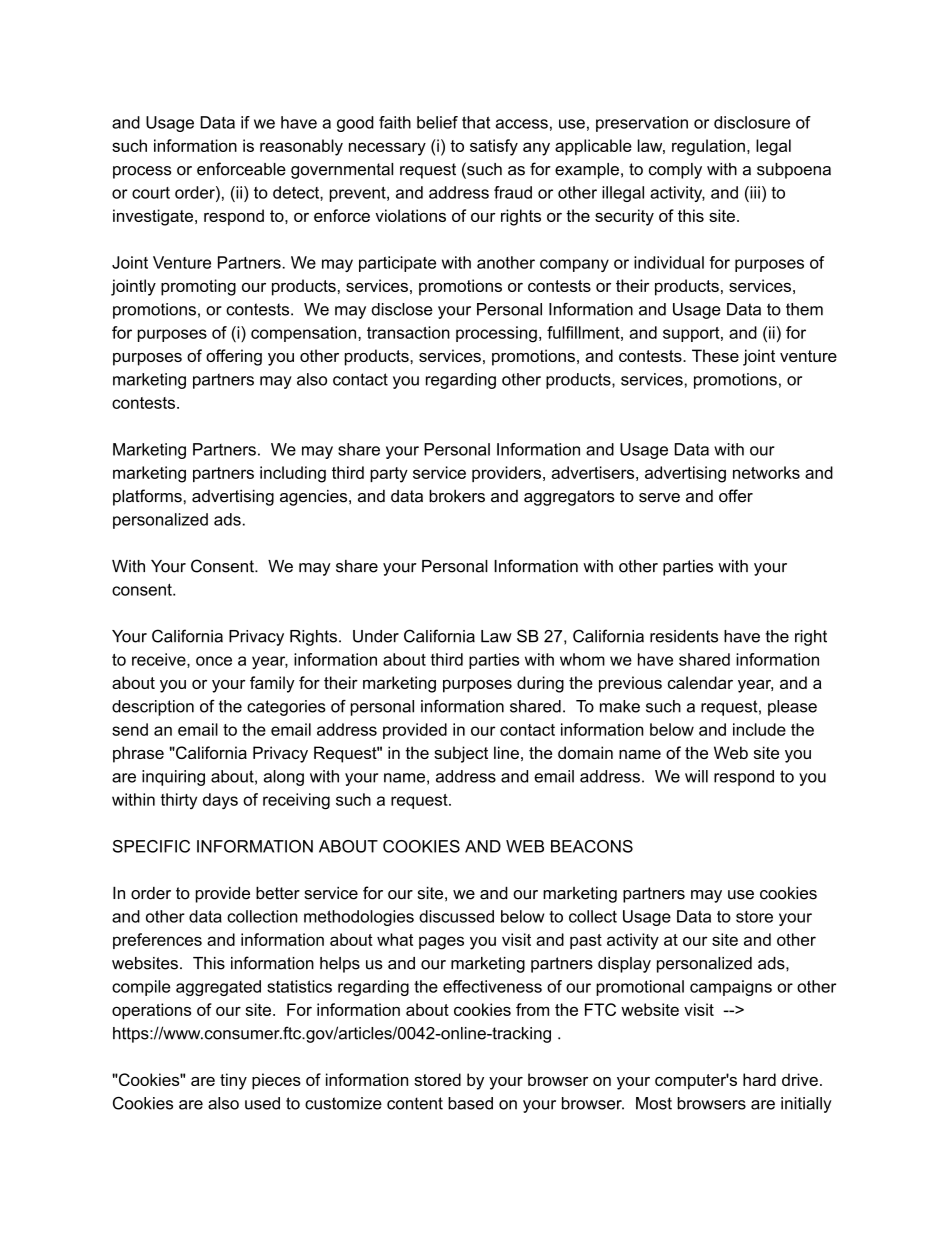  I want to click on SPECIFIC, so click(151, 846).
